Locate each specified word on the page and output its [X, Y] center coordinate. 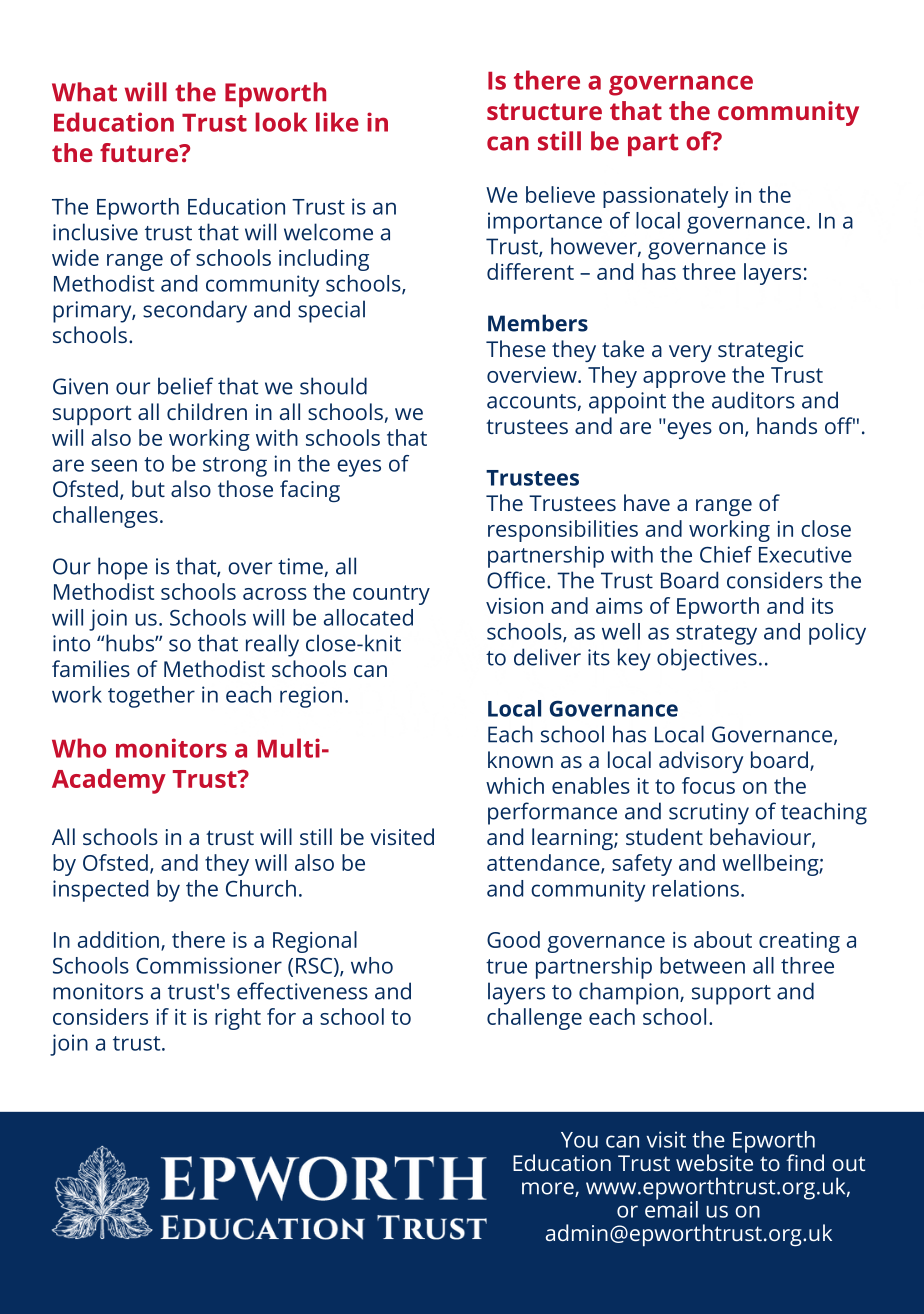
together [151, 697]
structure [544, 111]
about [723, 939]
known [520, 759]
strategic [760, 351]
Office [516, 580]
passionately [666, 197]
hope [123, 568]
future [140, 152]
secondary [195, 311]
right [238, 1019]
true [506, 966]
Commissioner [209, 965]
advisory [701, 762]
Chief [726, 554]
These [516, 348]
